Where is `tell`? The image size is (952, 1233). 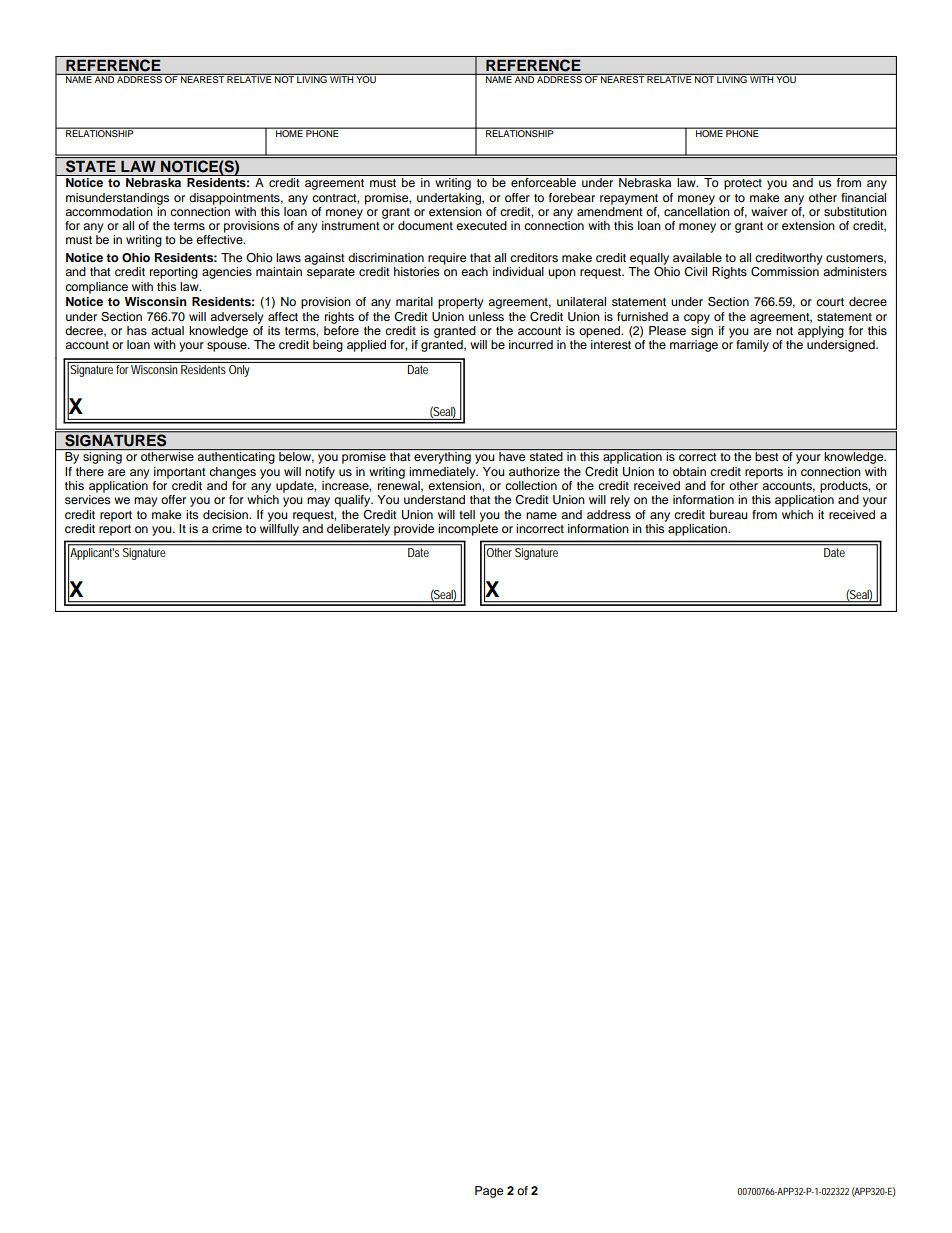 tell is located at coordinates (467, 514).
